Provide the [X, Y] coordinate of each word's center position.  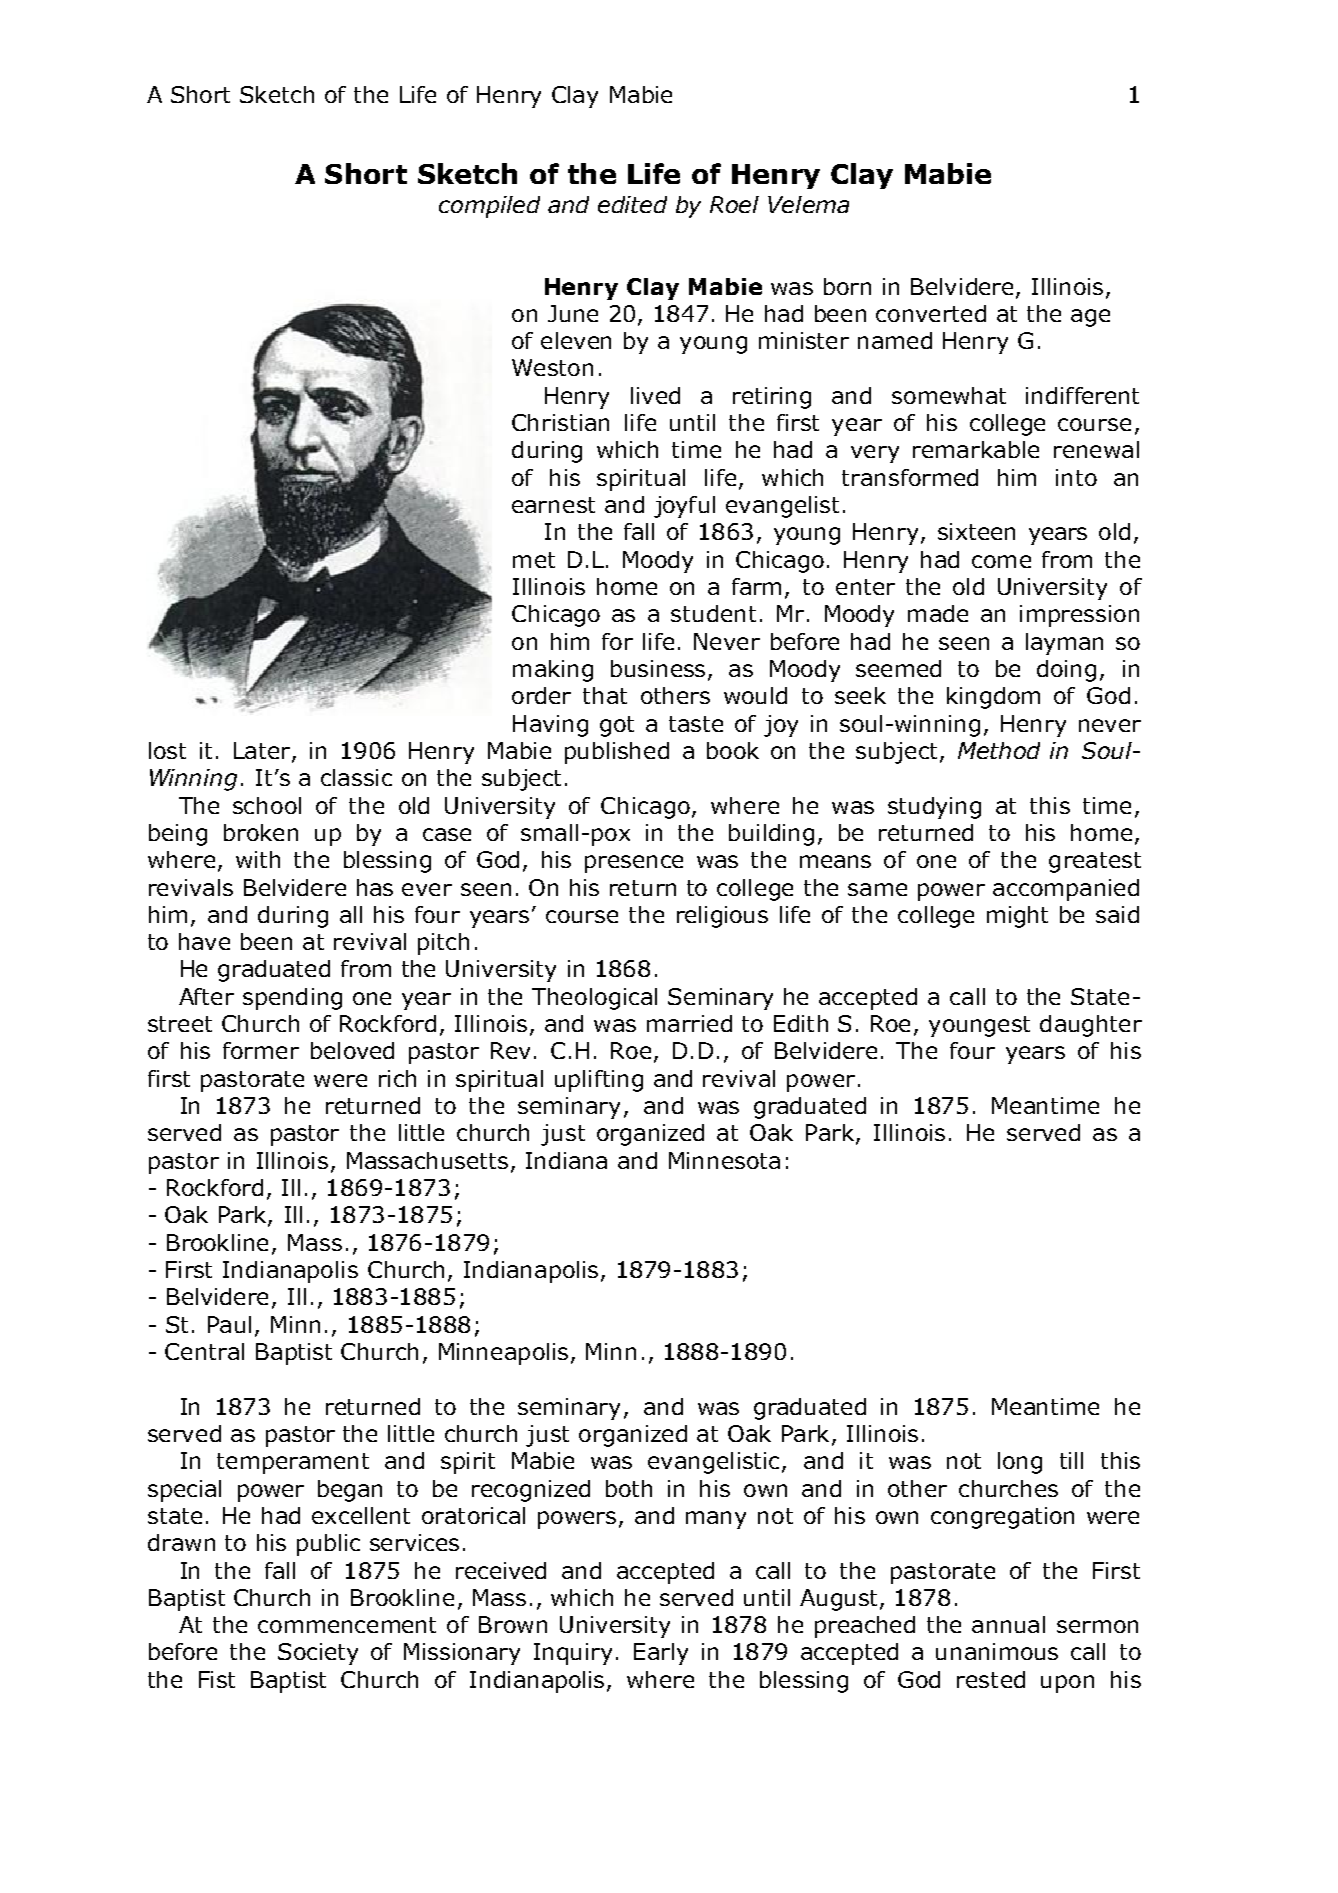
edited [632, 204]
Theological [594, 999]
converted [931, 313]
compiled [489, 207]
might [1017, 917]
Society [318, 1654]
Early [661, 1654]
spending [292, 999]
